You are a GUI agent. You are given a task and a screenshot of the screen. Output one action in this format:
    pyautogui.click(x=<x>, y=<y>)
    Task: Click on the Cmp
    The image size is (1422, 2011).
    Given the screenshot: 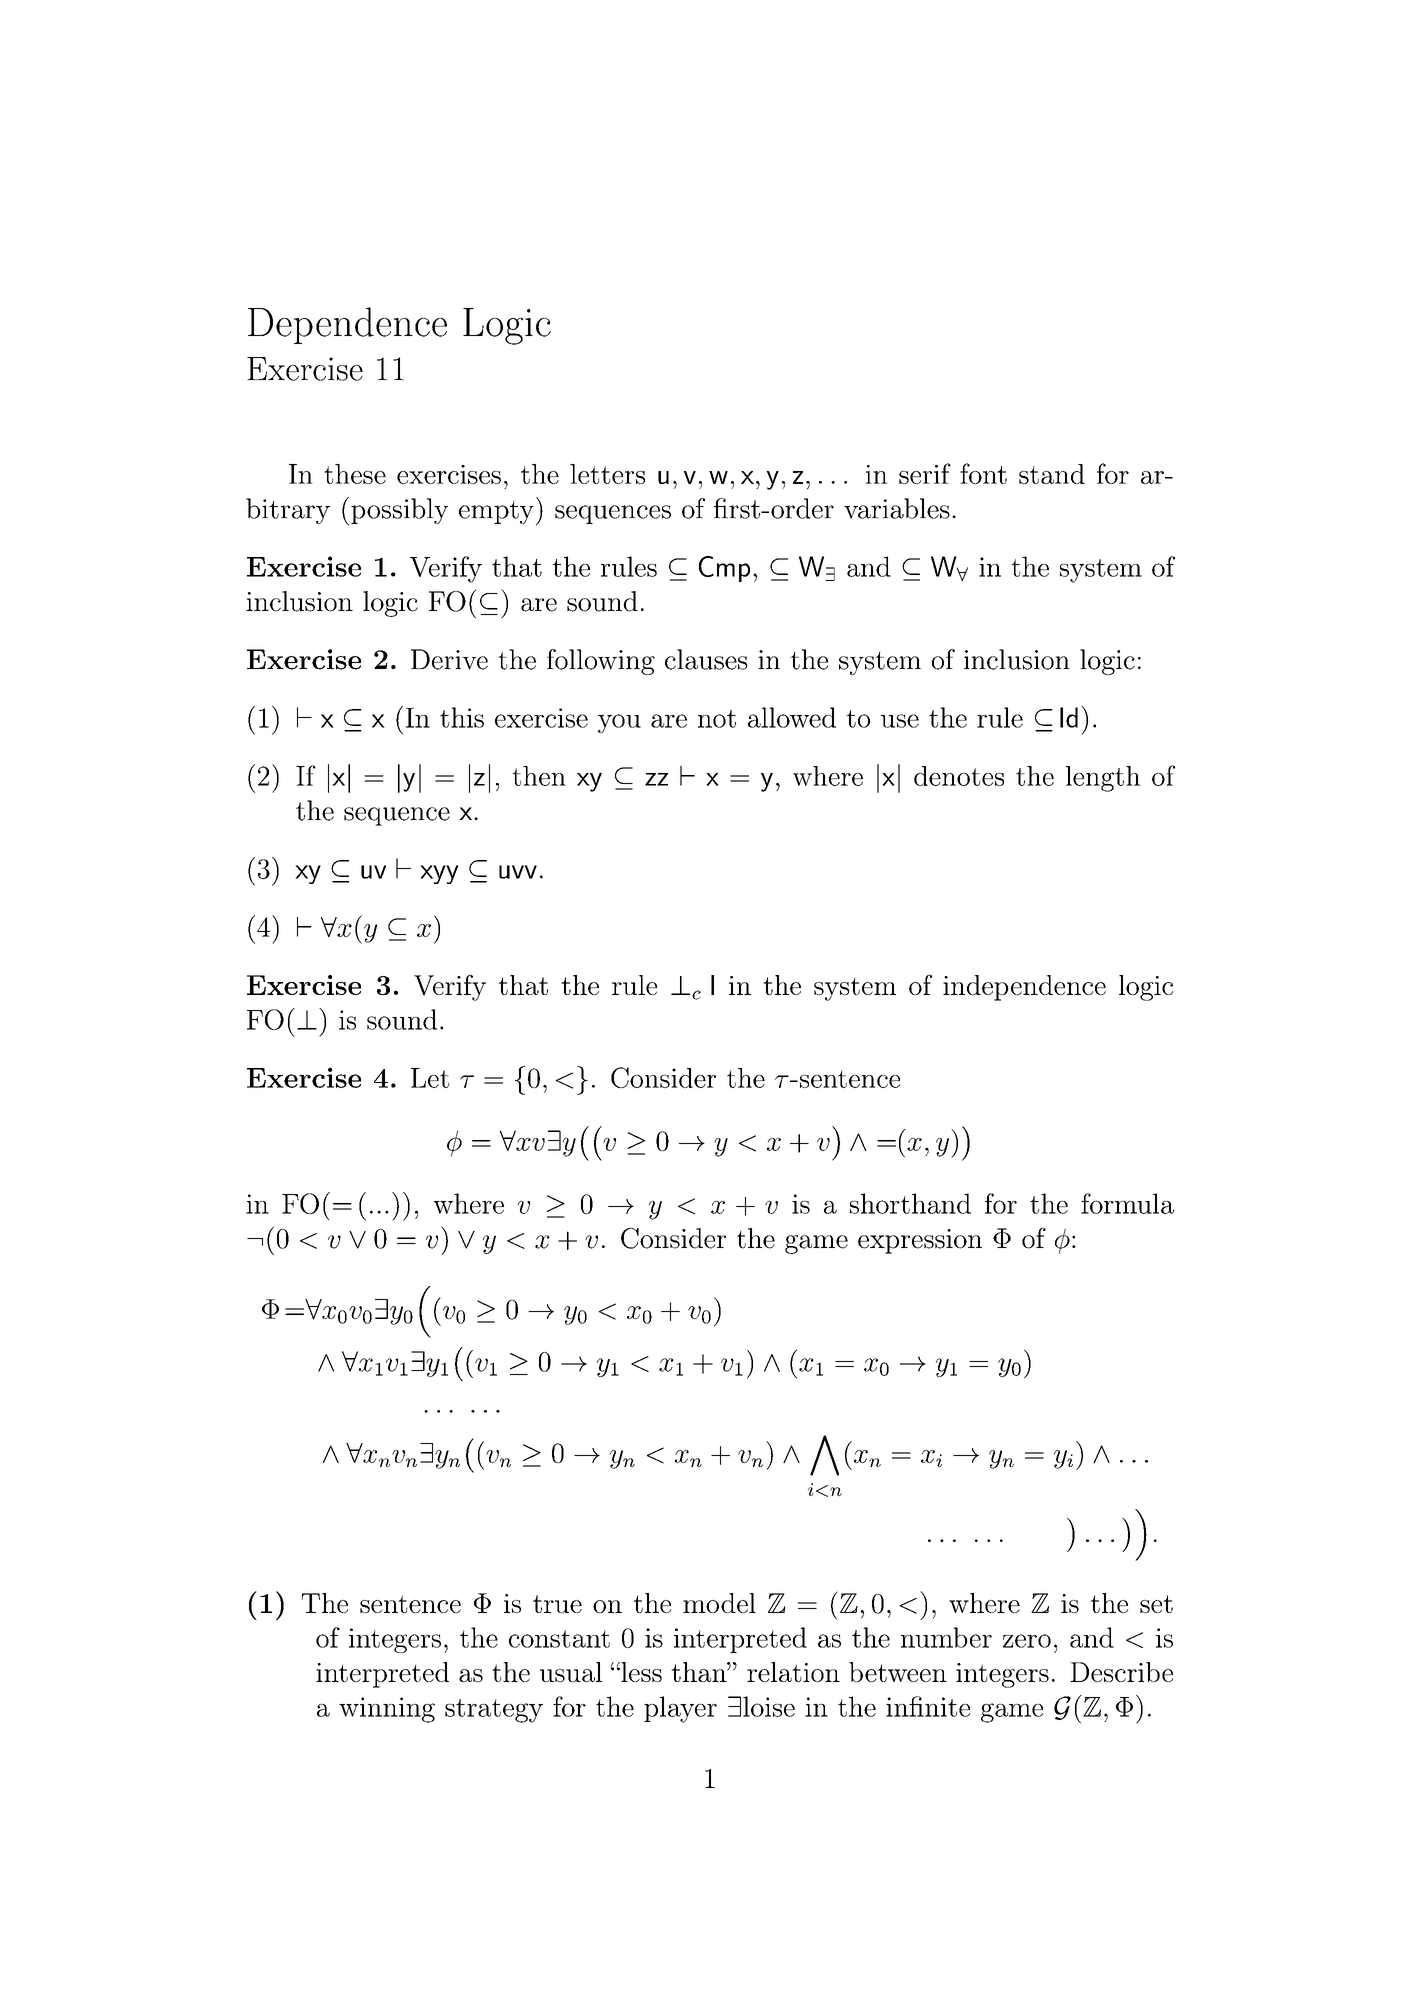 What is the action you would take?
    pyautogui.click(x=724, y=569)
